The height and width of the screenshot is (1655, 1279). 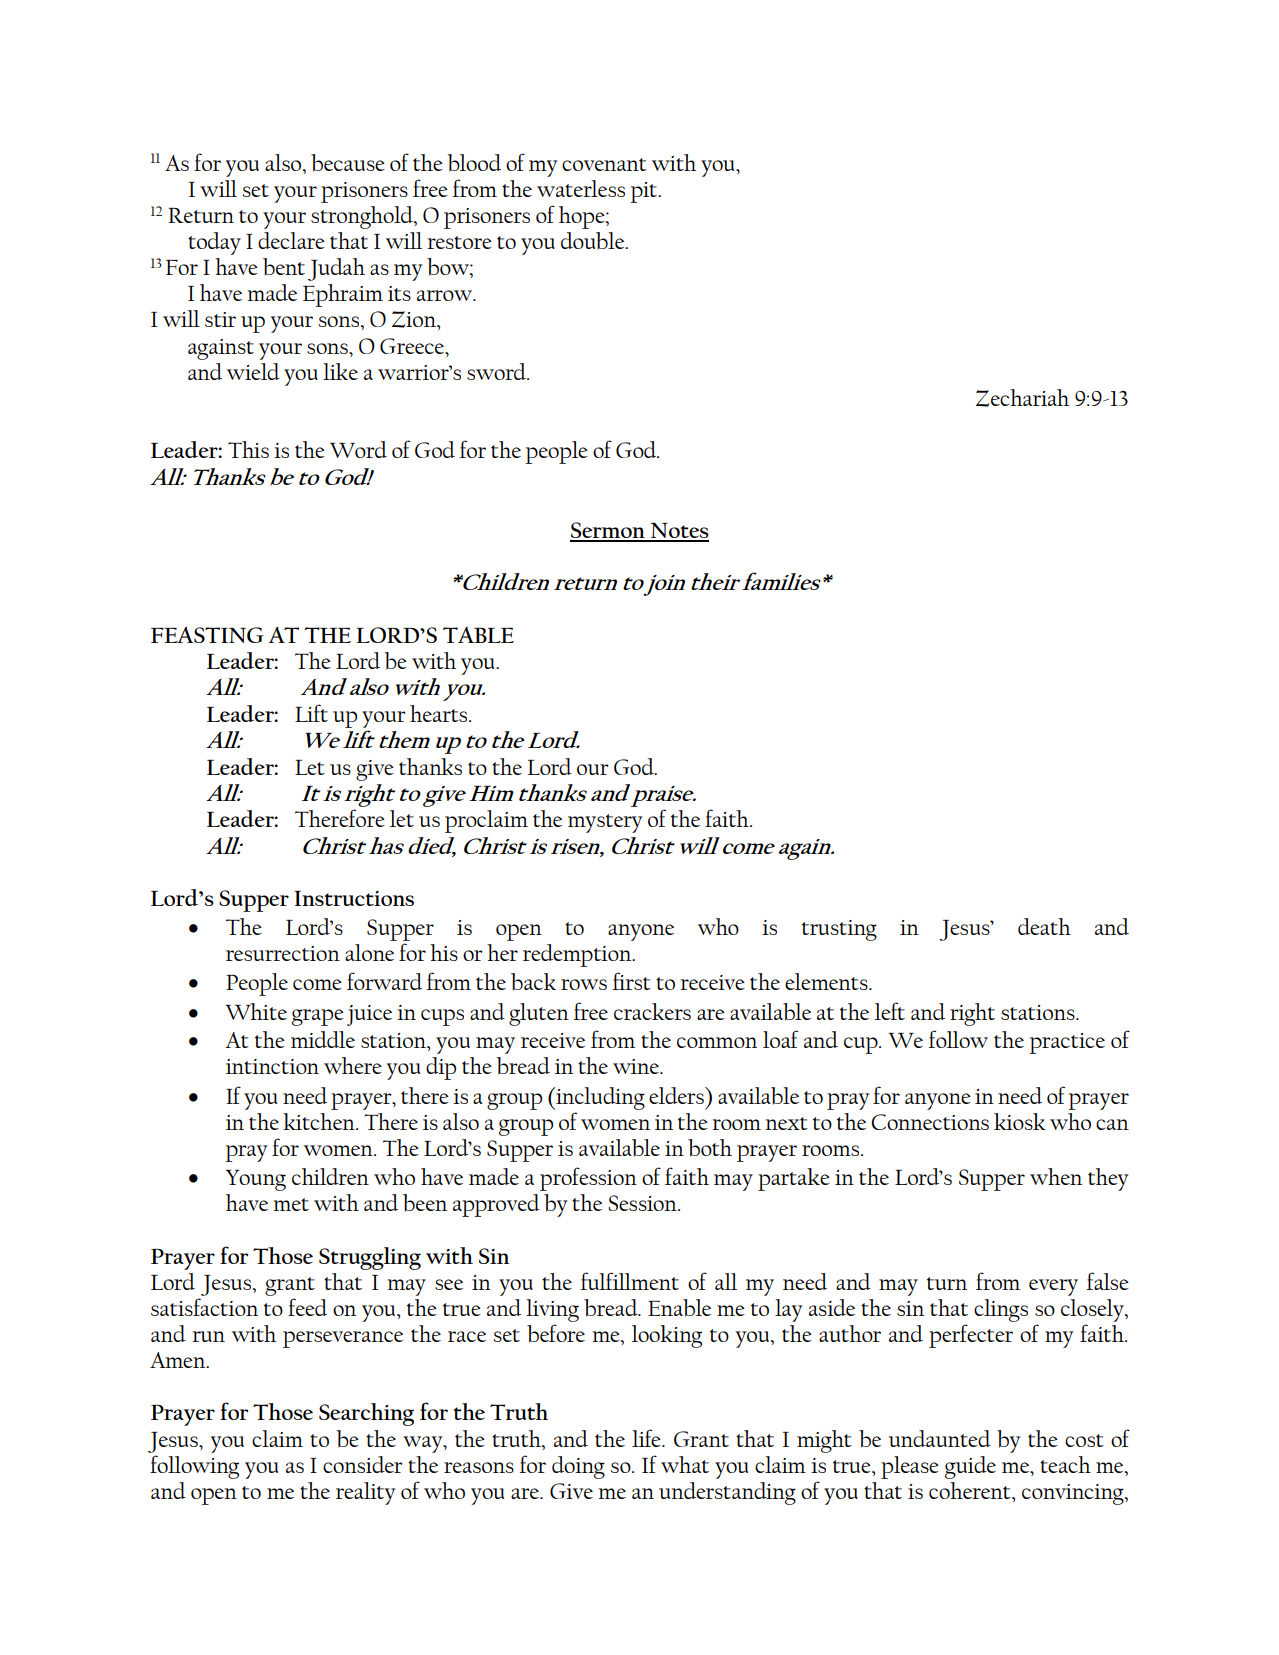 What do you see at coordinates (323, 1039) in the screenshot?
I see `middle` at bounding box center [323, 1039].
